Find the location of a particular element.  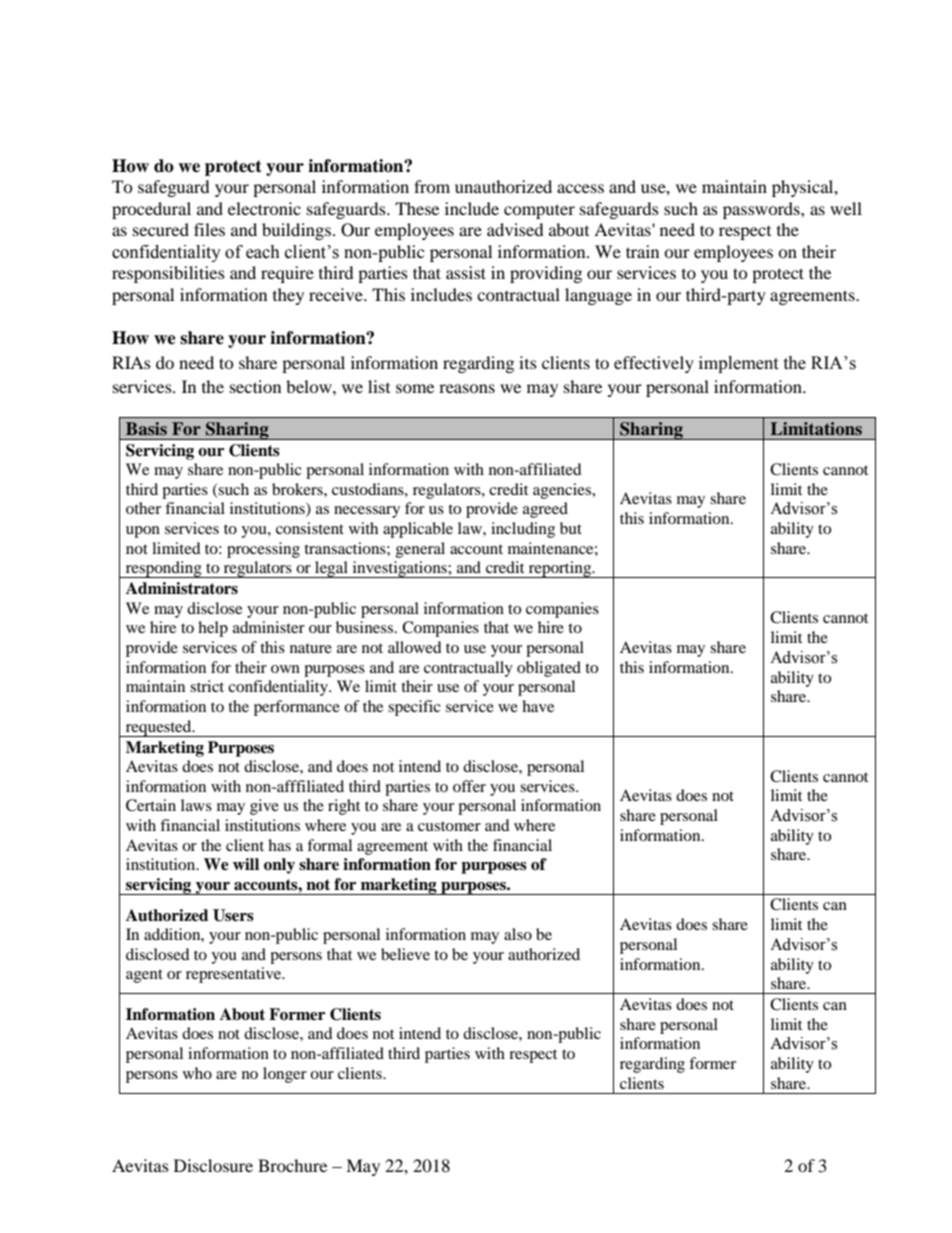

have is located at coordinates (538, 706).
